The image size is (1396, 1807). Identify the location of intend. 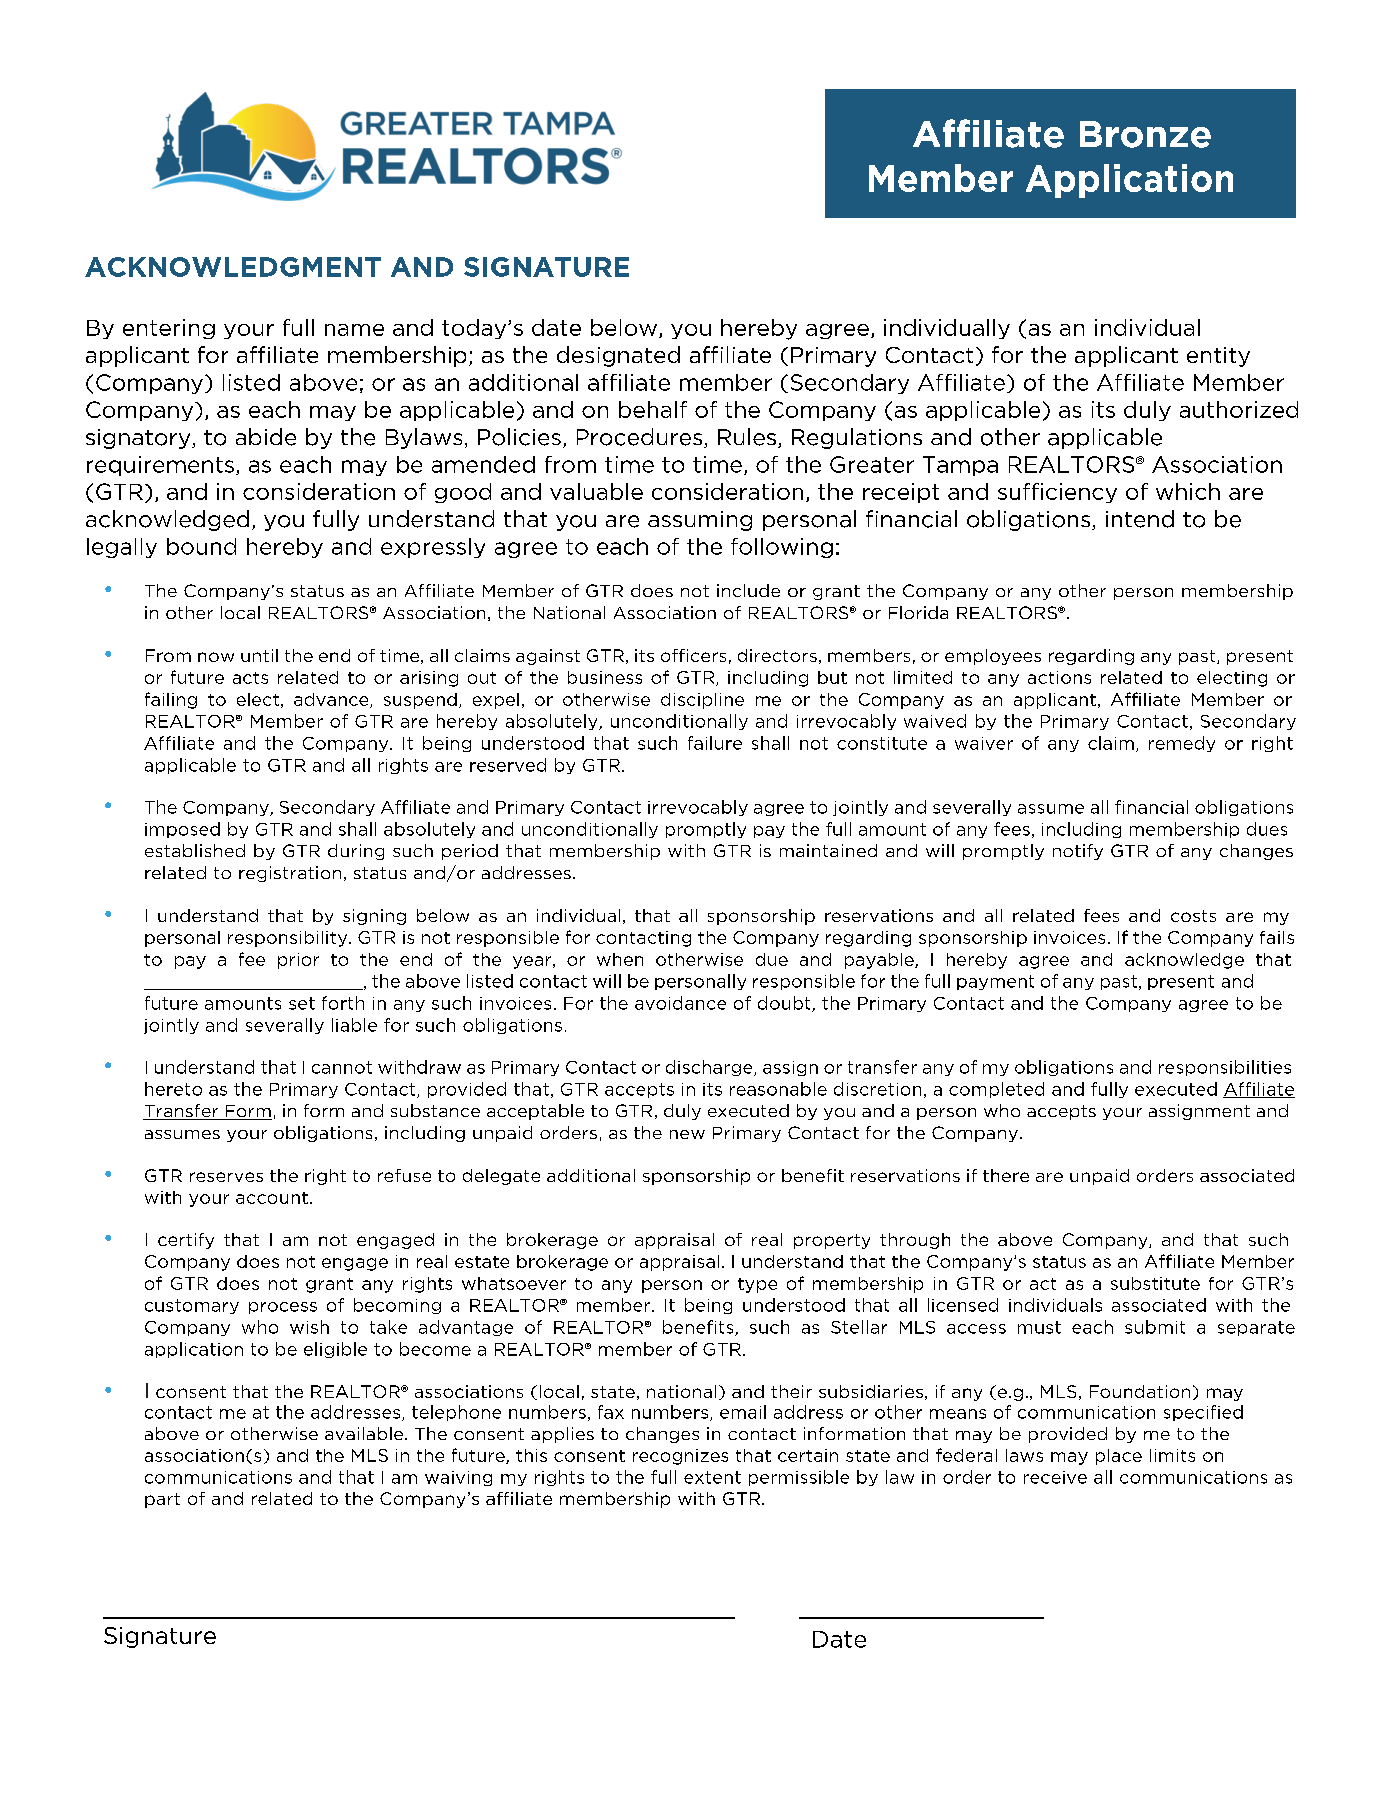
(1140, 519).
